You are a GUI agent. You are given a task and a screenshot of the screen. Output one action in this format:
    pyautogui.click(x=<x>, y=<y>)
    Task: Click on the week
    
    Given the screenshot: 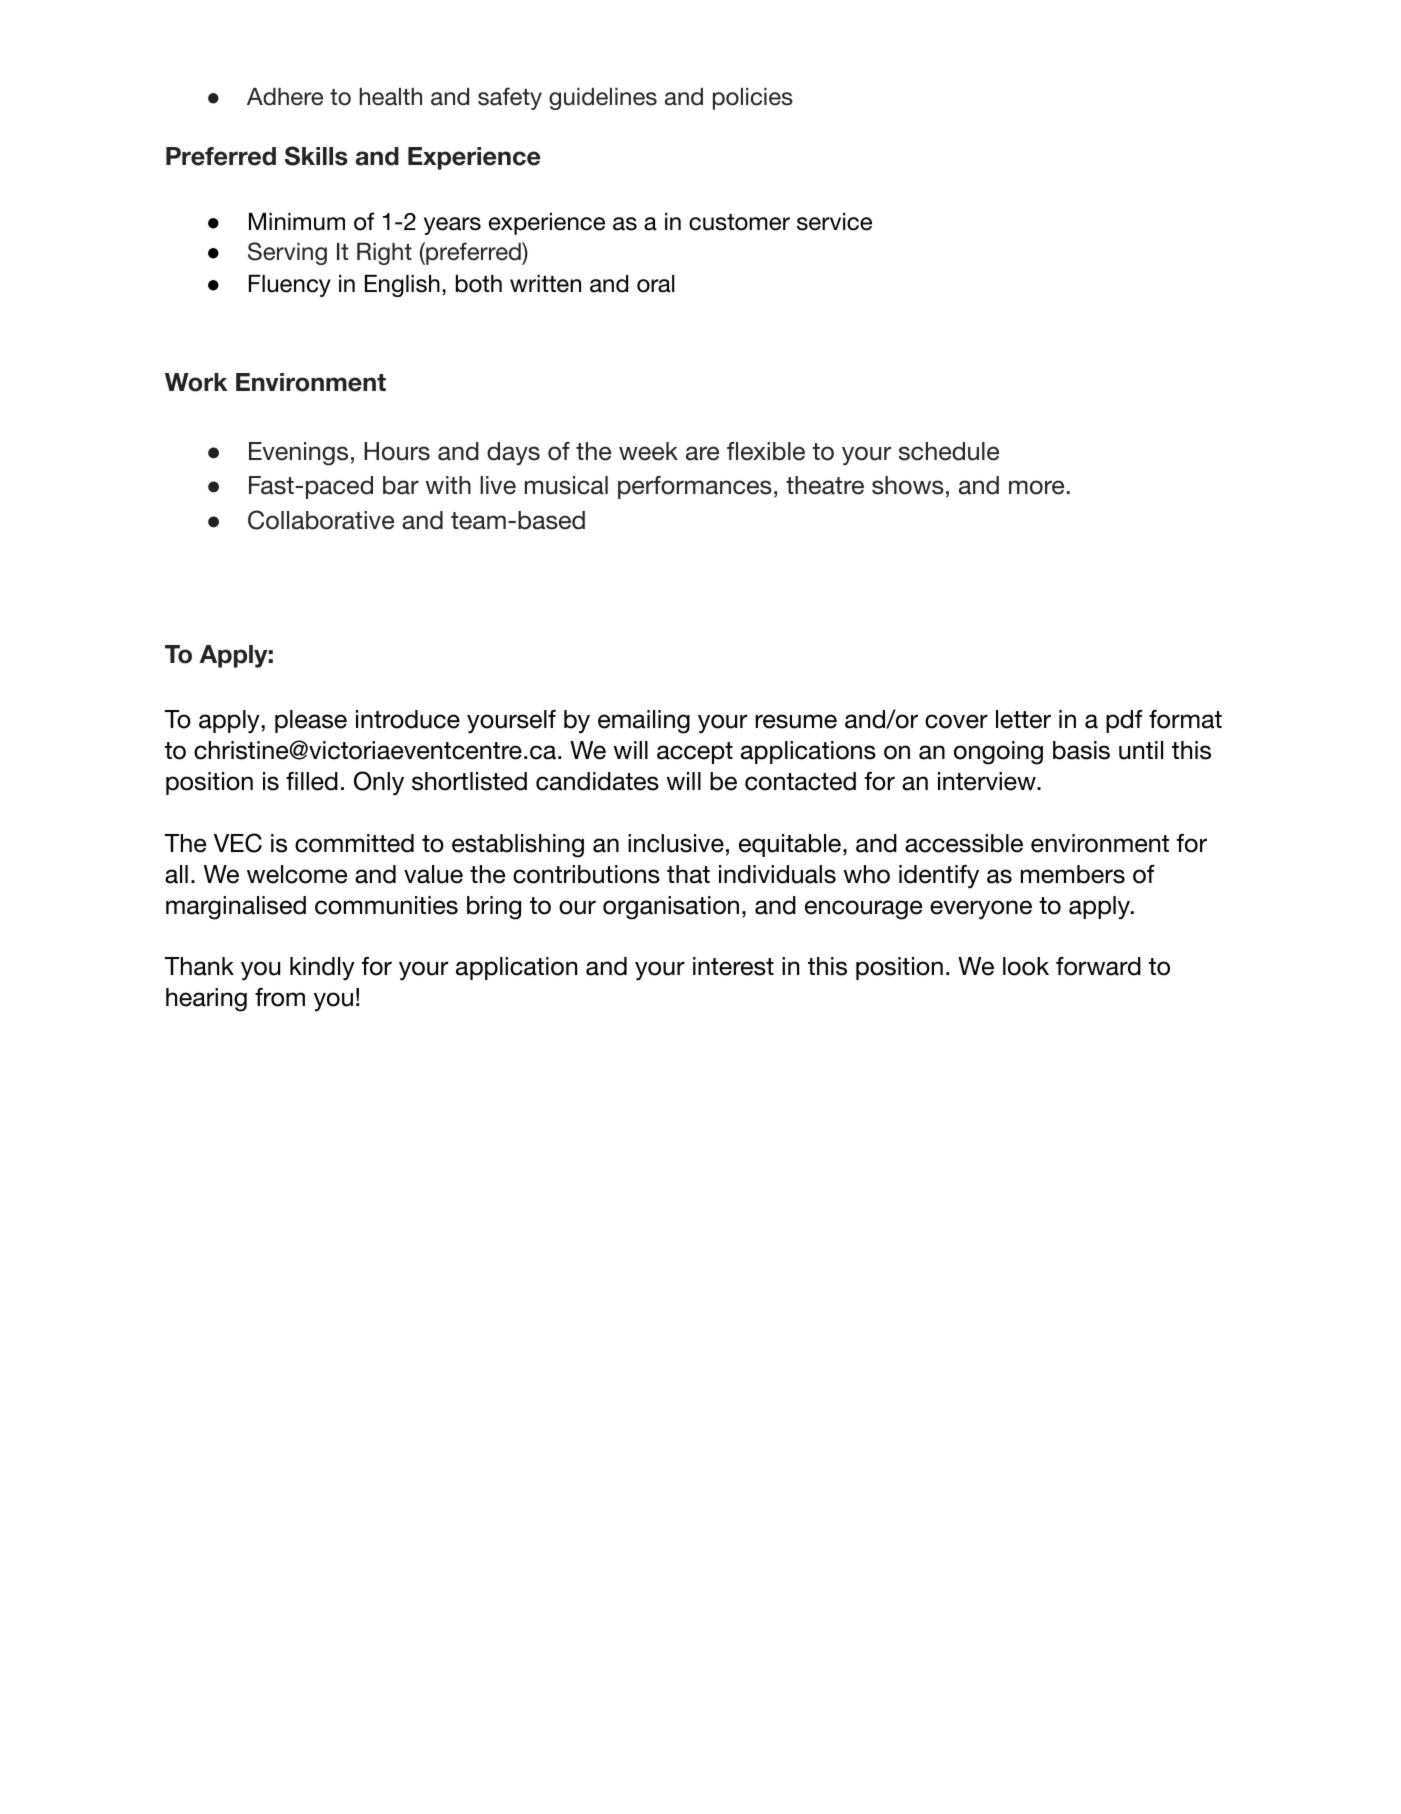 What is the action you would take?
    pyautogui.click(x=648, y=451)
